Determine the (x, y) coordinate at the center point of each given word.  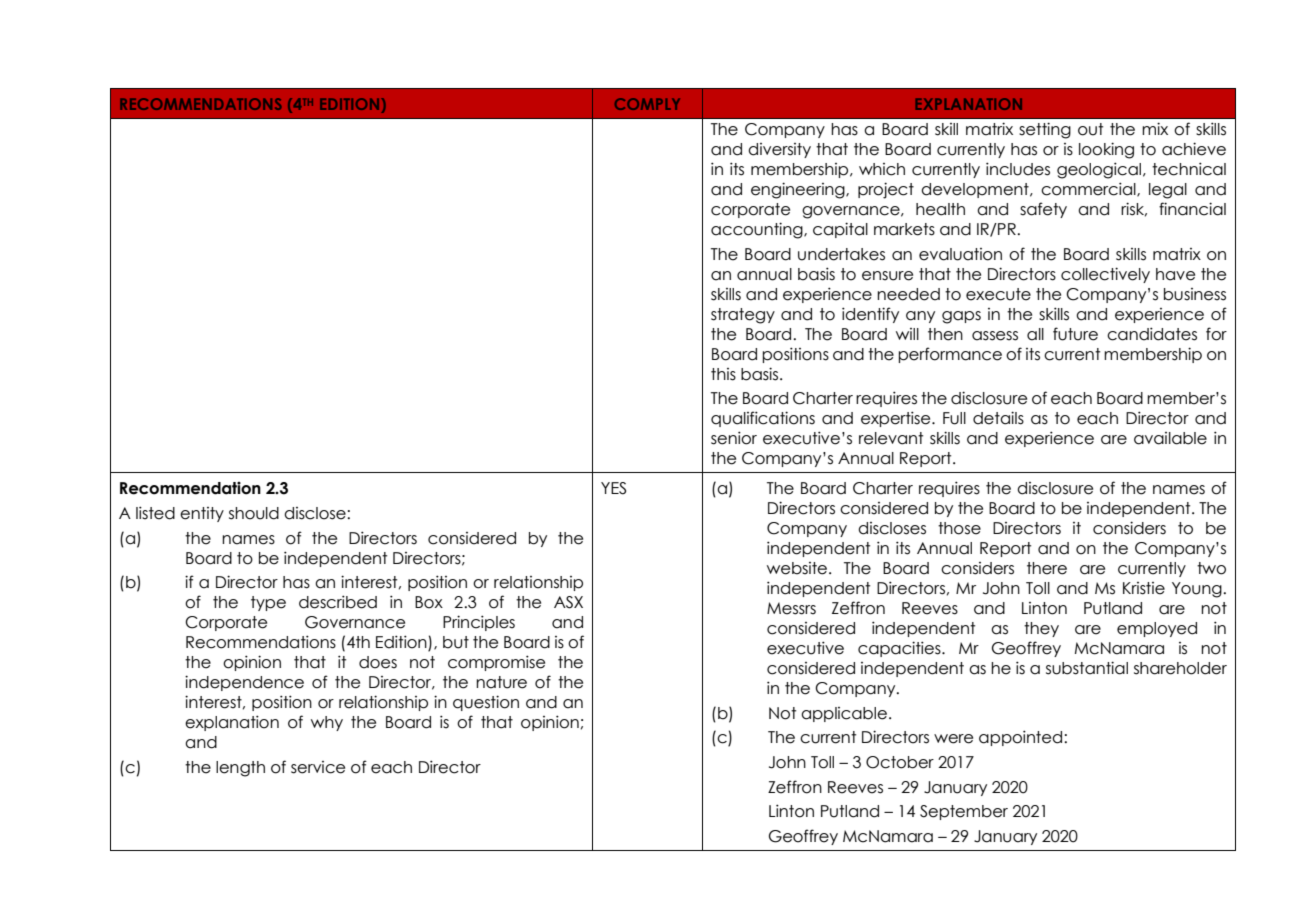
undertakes (841, 254)
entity (202, 514)
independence (244, 683)
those (959, 528)
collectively (1105, 275)
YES (613, 488)
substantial (1087, 668)
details (998, 418)
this (723, 374)
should (254, 513)
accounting (758, 230)
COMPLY (647, 104)
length (240, 769)
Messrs (791, 608)
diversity (779, 150)
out (1090, 129)
